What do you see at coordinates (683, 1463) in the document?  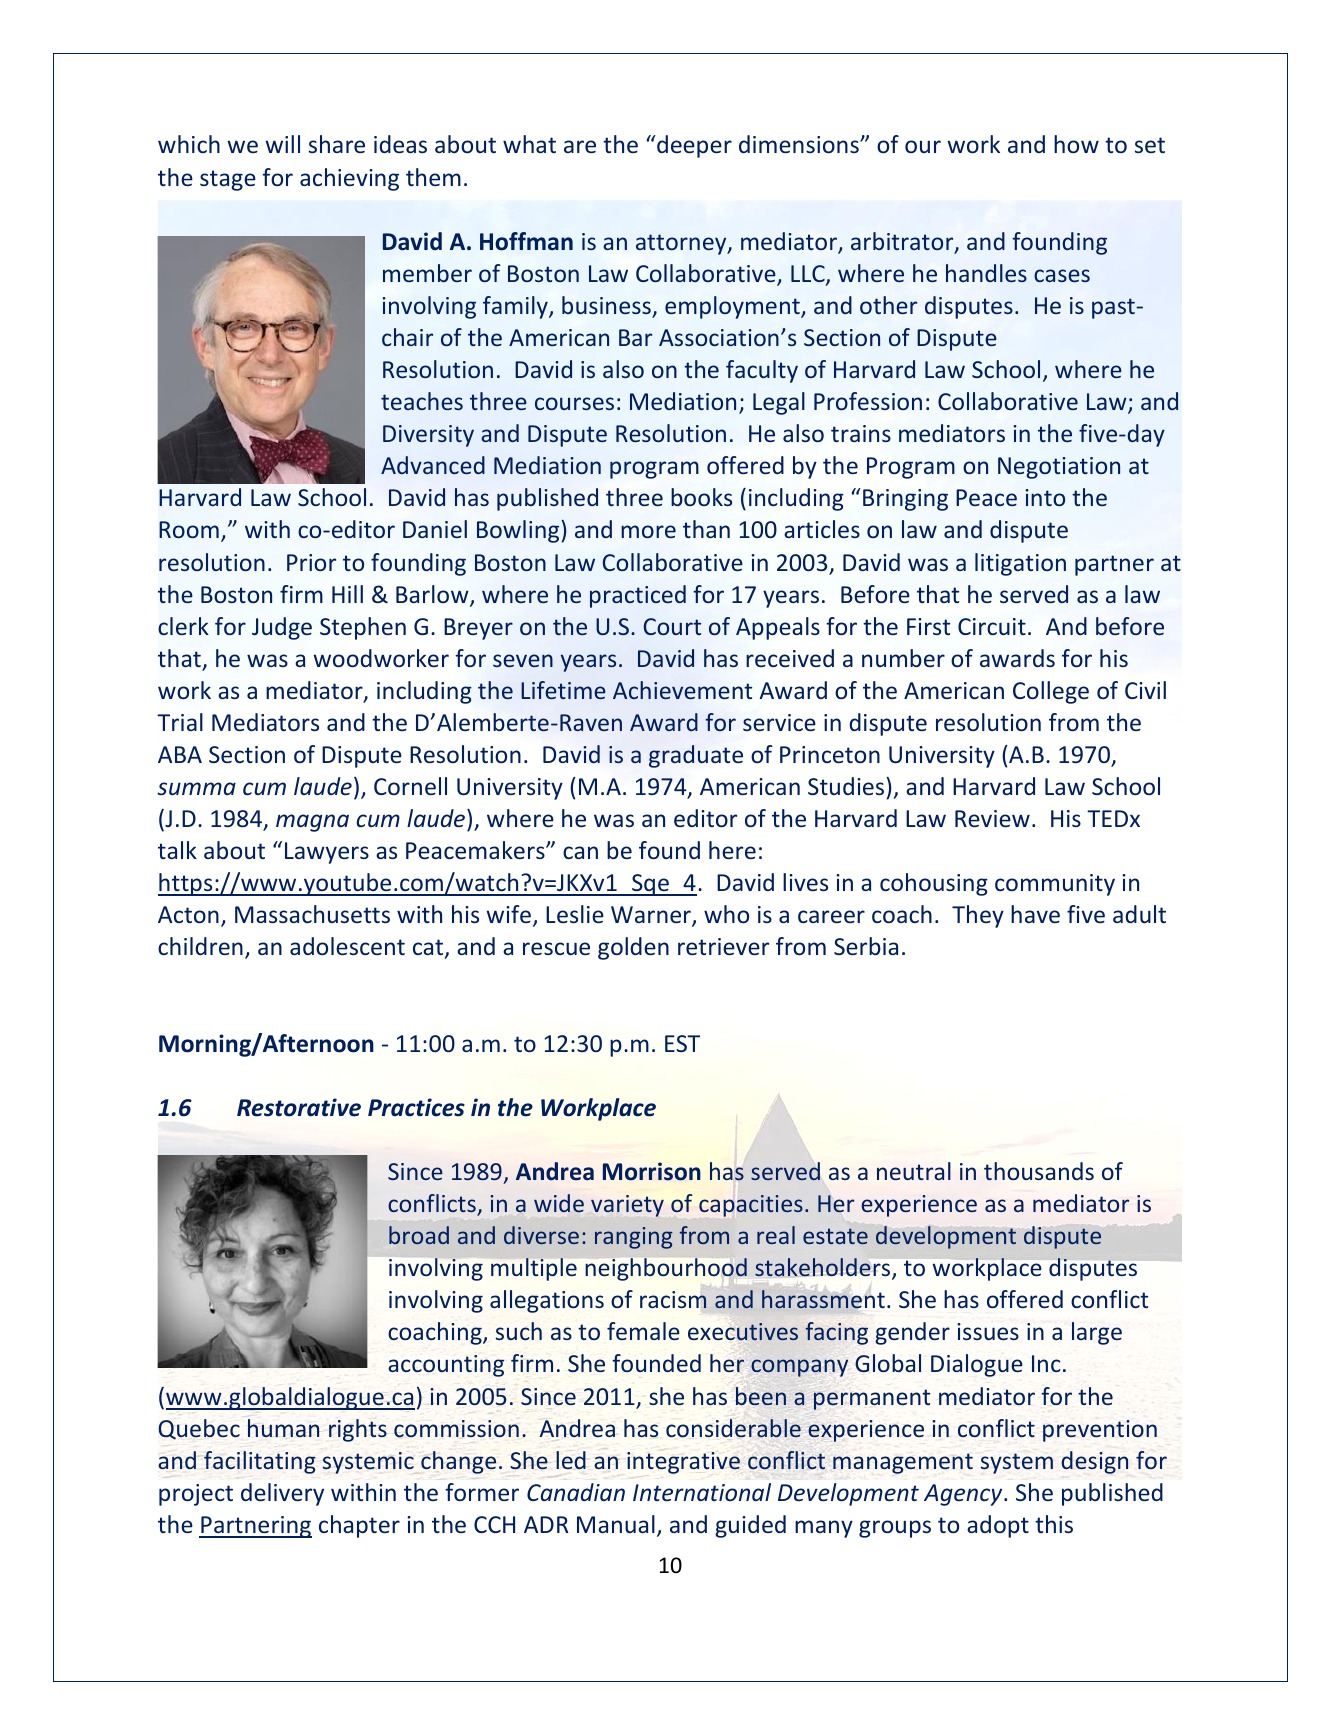 I see `integrative` at bounding box center [683, 1463].
